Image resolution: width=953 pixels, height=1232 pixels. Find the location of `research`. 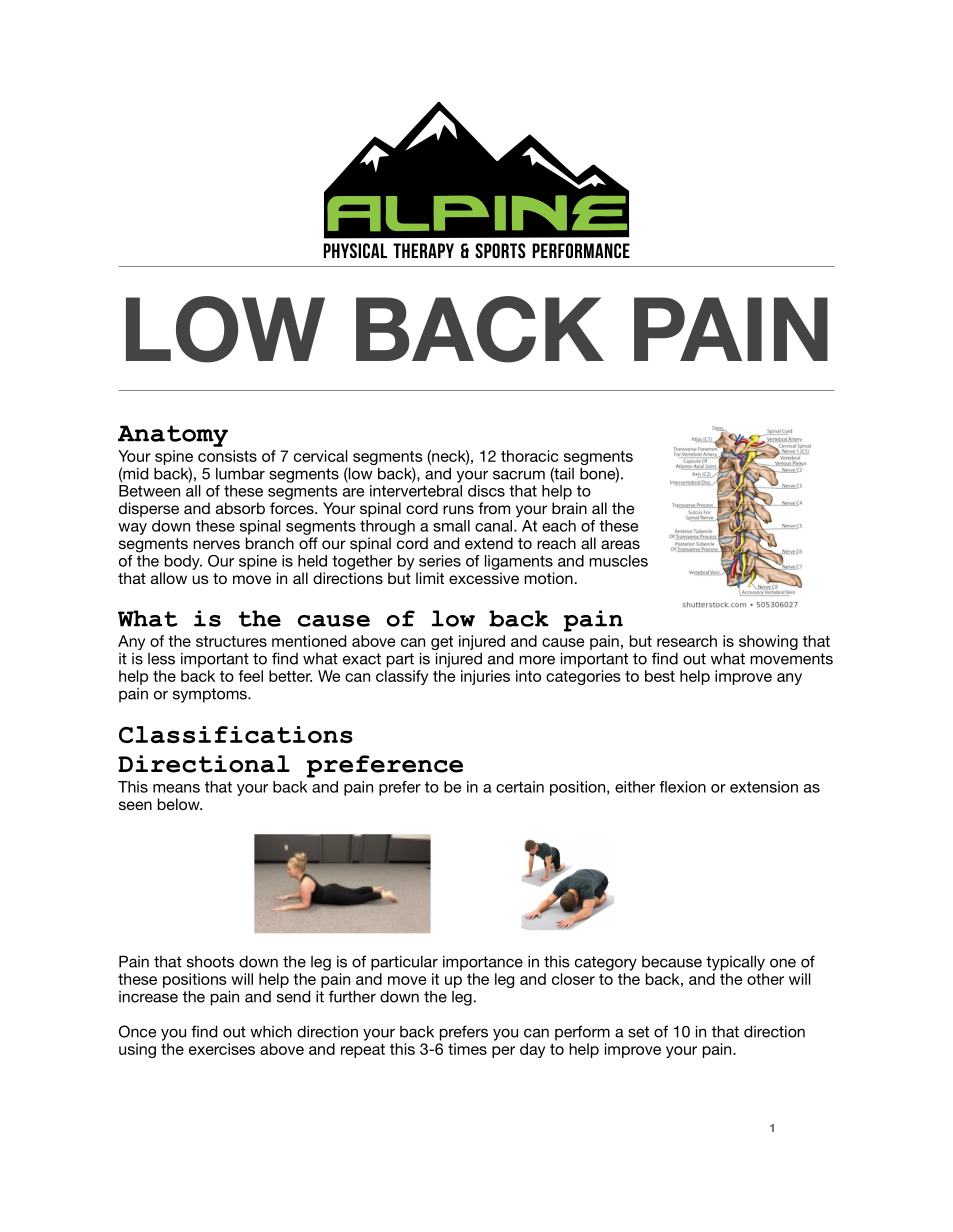

research is located at coordinates (687, 641).
